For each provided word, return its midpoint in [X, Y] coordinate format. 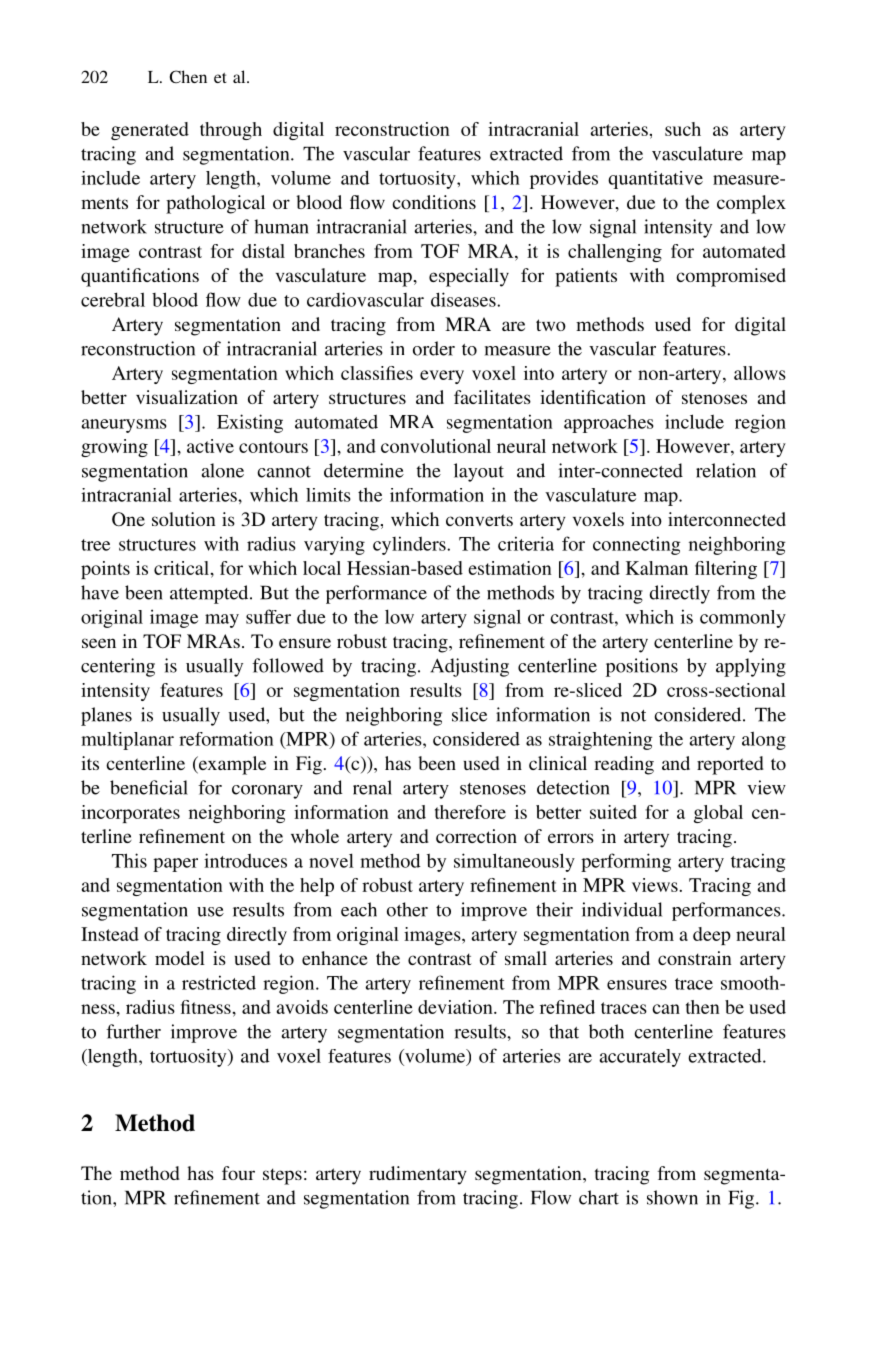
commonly [743, 619]
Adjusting [470, 667]
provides [564, 180]
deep [712, 936]
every [442, 377]
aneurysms [124, 426]
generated [150, 131]
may [222, 621]
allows [760, 373]
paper [175, 865]
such [683, 129]
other [407, 909]
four [238, 1173]
